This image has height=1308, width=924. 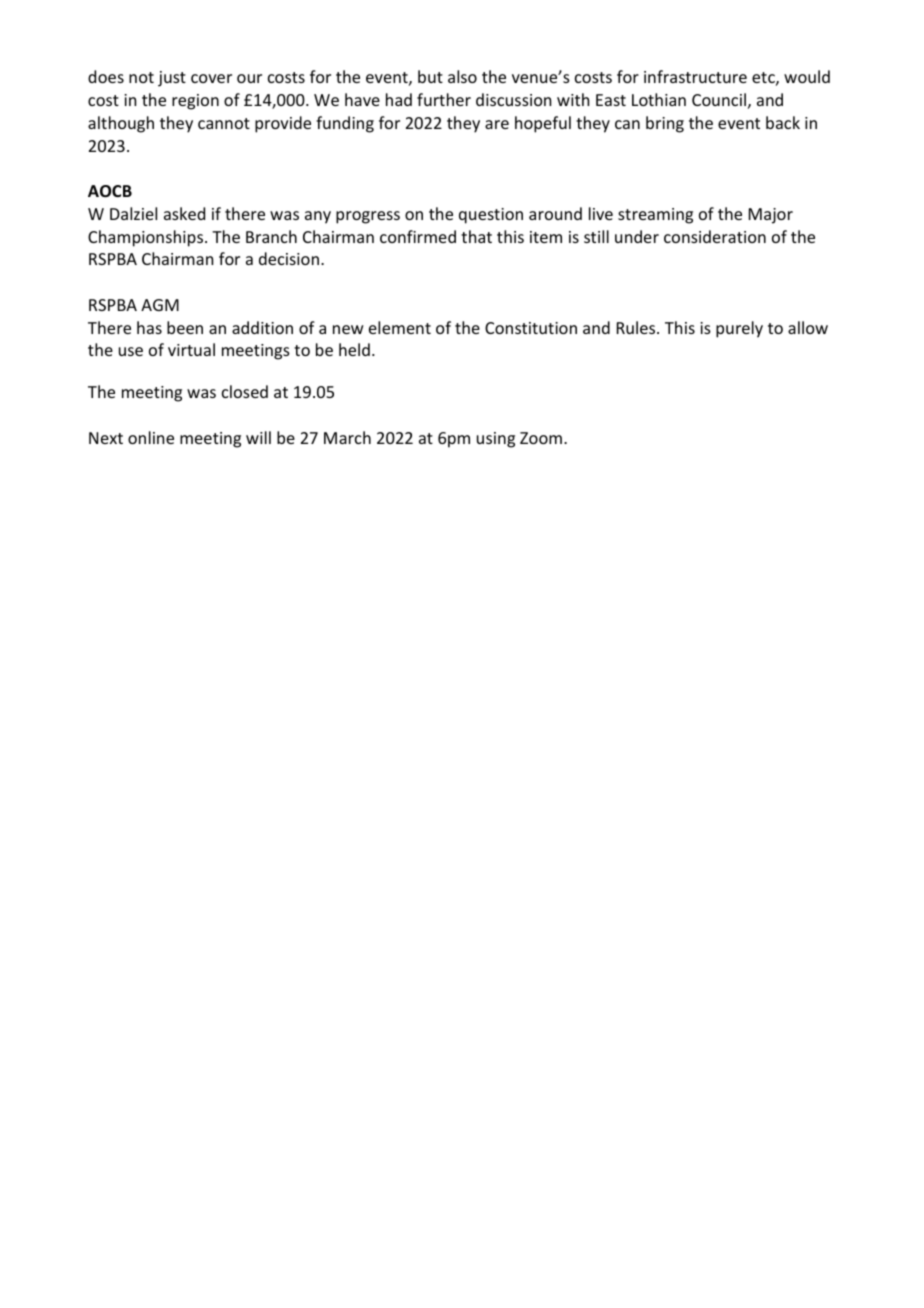 What do you see at coordinates (184, 213) in the image?
I see `asked` at bounding box center [184, 213].
